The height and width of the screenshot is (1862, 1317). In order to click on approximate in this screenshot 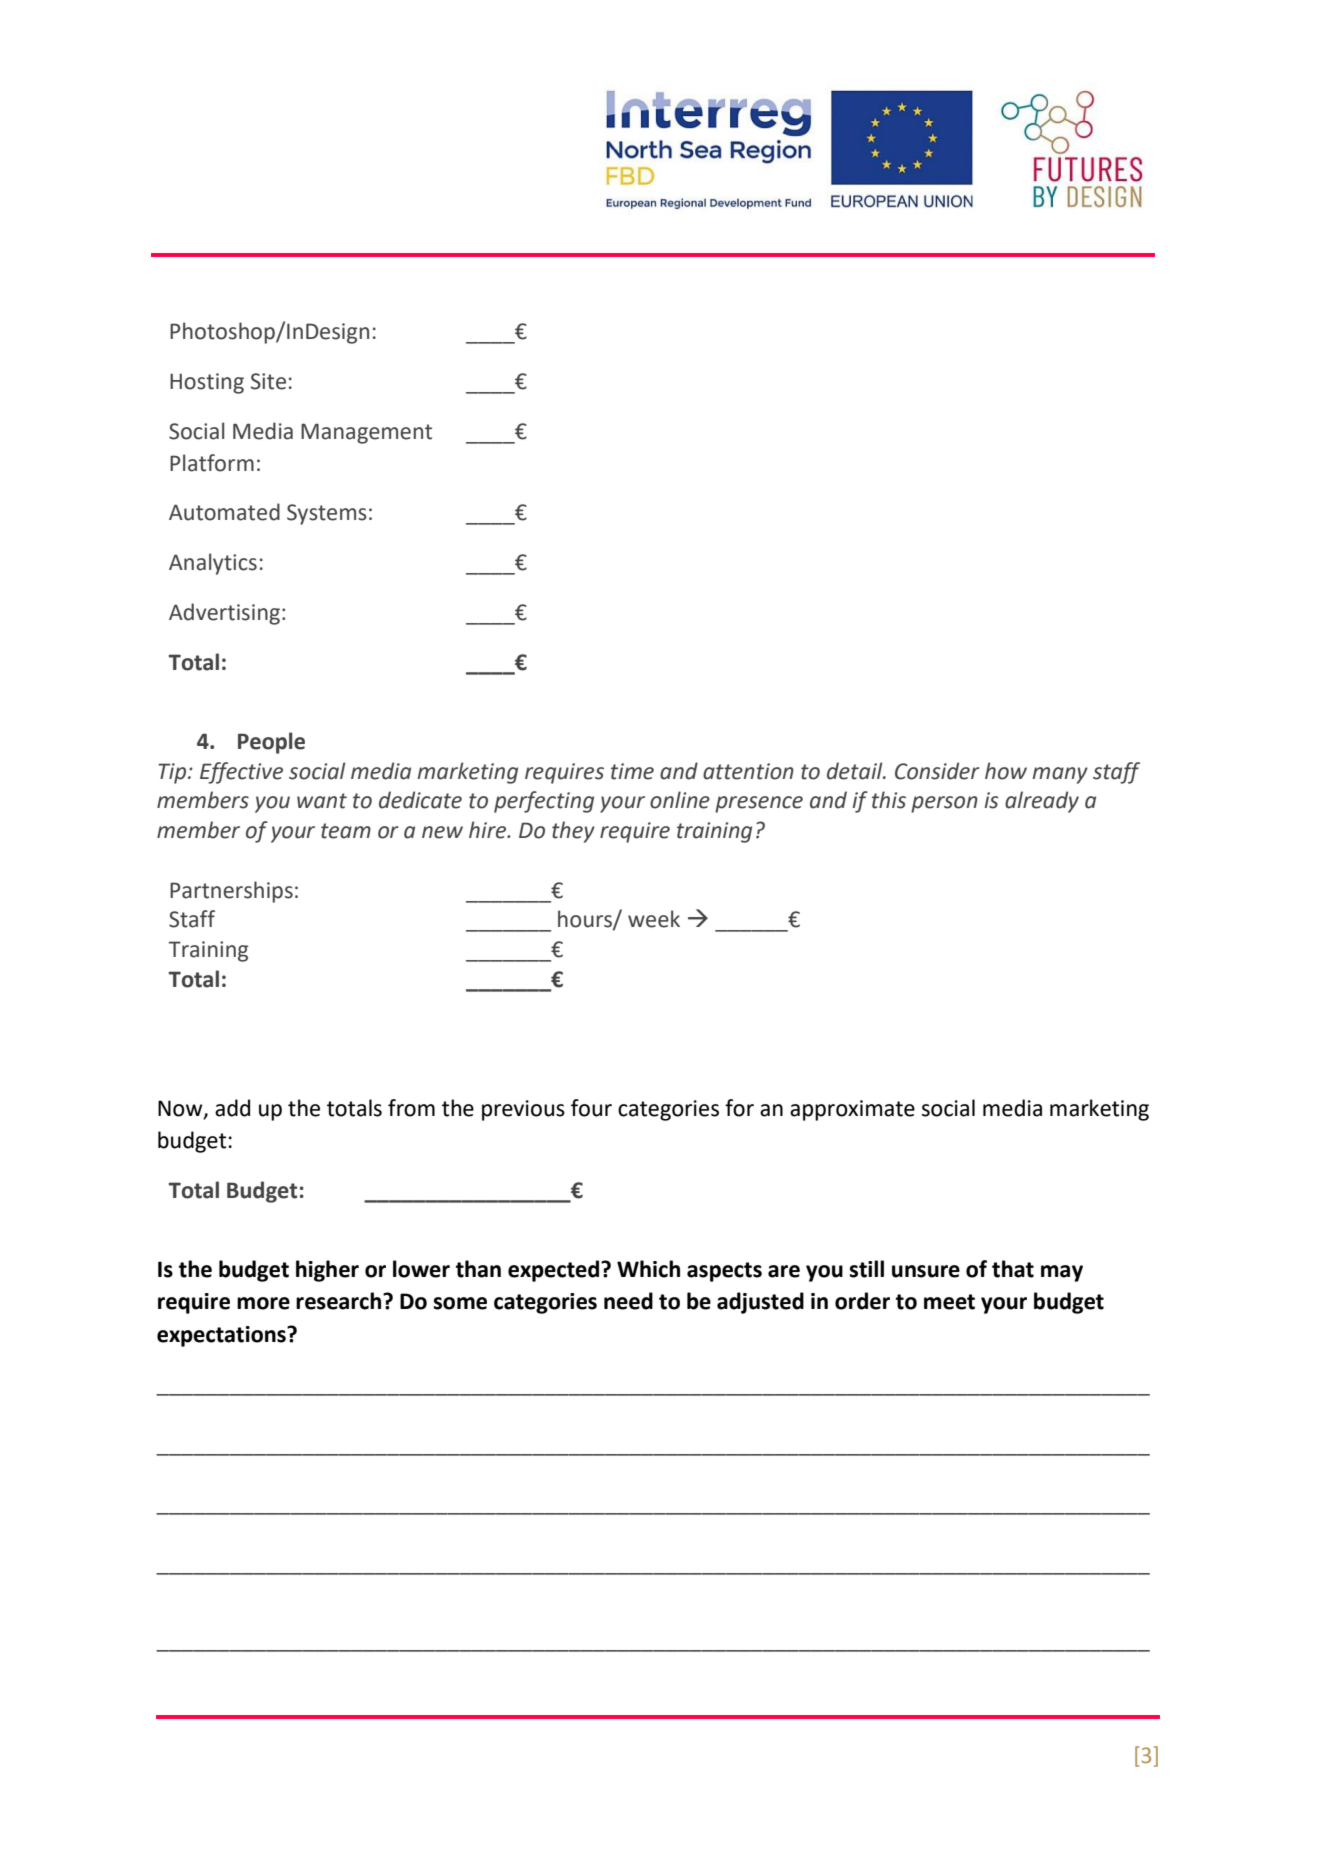, I will do `click(852, 1110)`.
